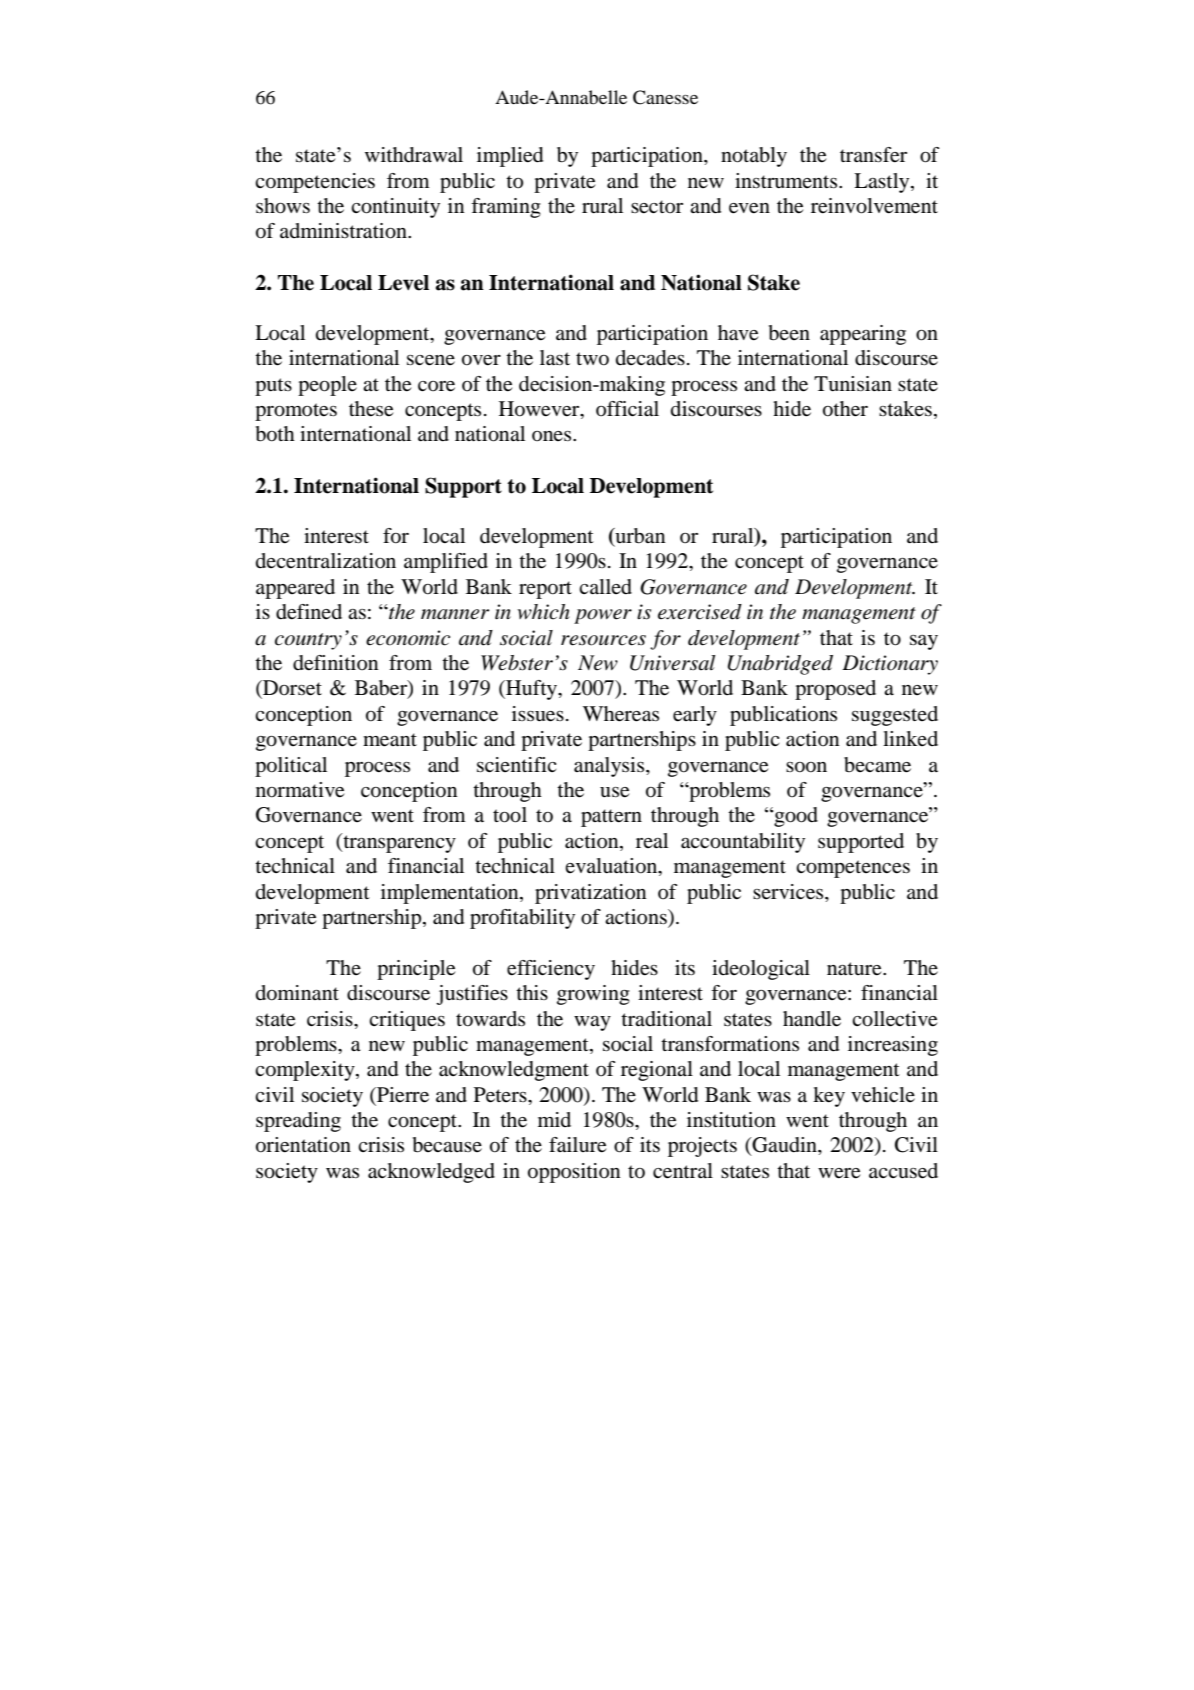  Describe the element at coordinates (303, 1145) in the screenshot. I see `orientation` at that location.
